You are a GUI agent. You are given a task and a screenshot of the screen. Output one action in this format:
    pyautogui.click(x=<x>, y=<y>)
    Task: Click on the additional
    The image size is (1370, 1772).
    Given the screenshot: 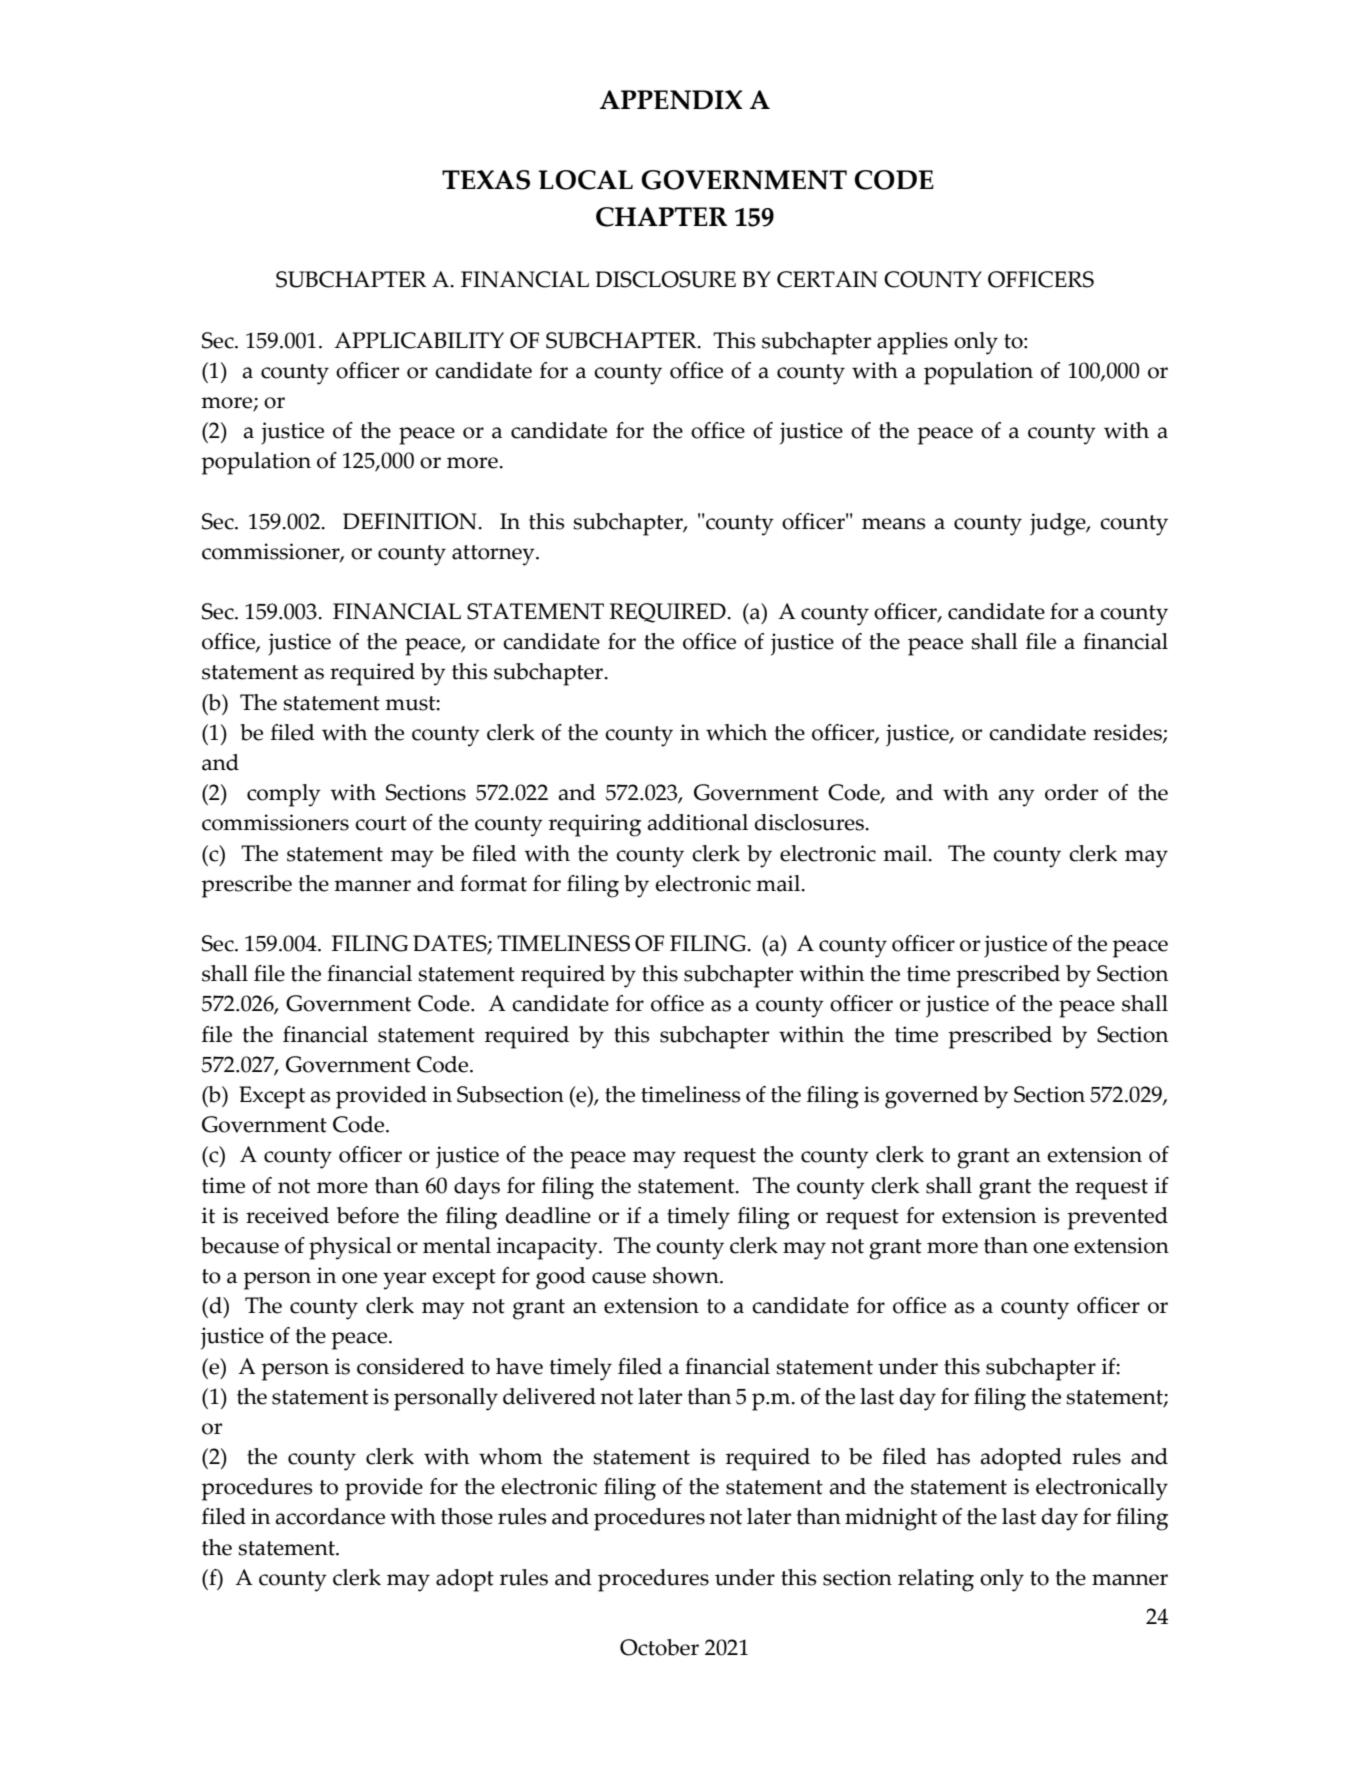 What is the action you would take?
    pyautogui.click(x=697, y=822)
